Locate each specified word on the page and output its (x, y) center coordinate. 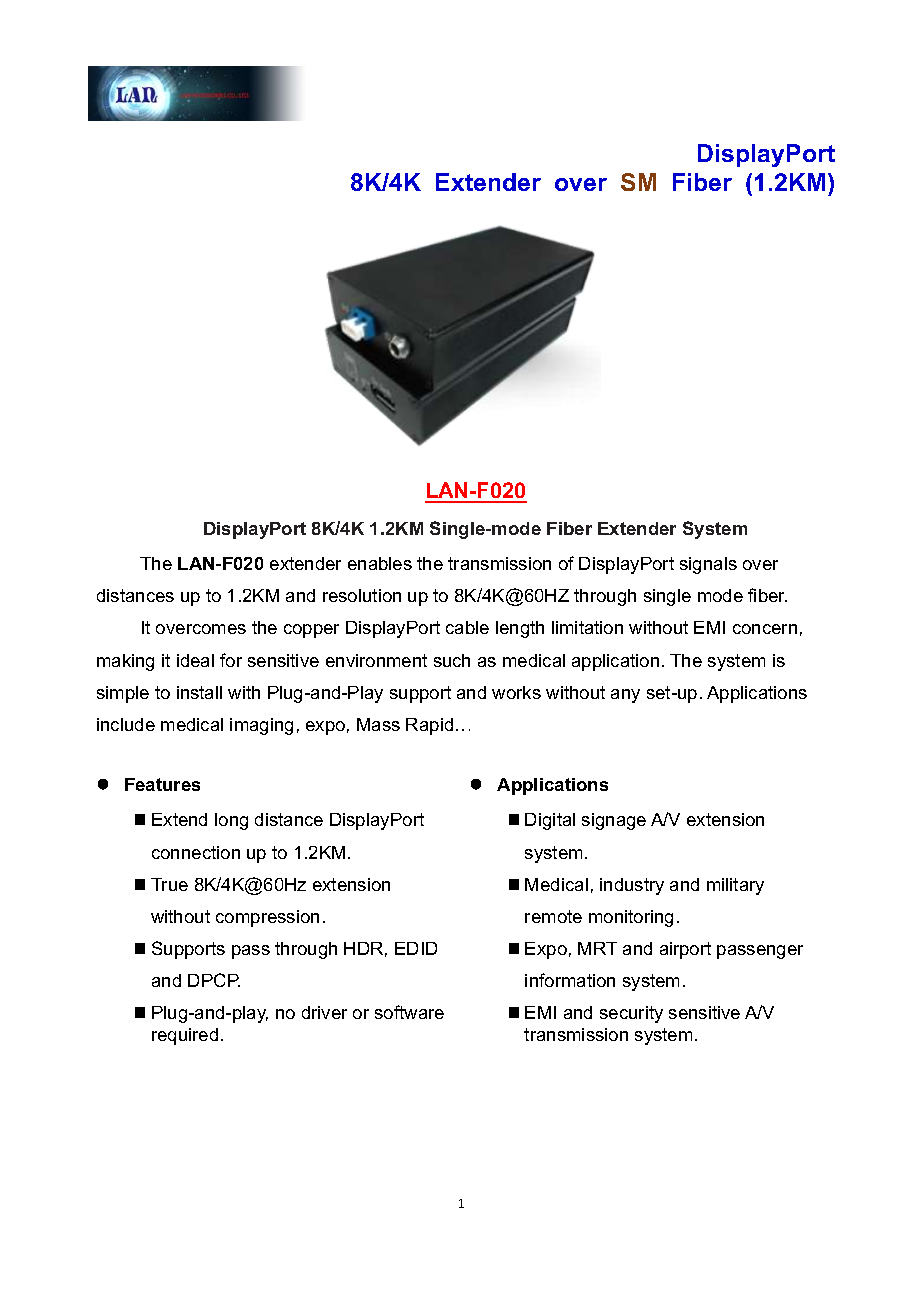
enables (380, 563)
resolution (362, 595)
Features (162, 784)
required (185, 1036)
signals (708, 565)
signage (614, 821)
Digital (550, 821)
